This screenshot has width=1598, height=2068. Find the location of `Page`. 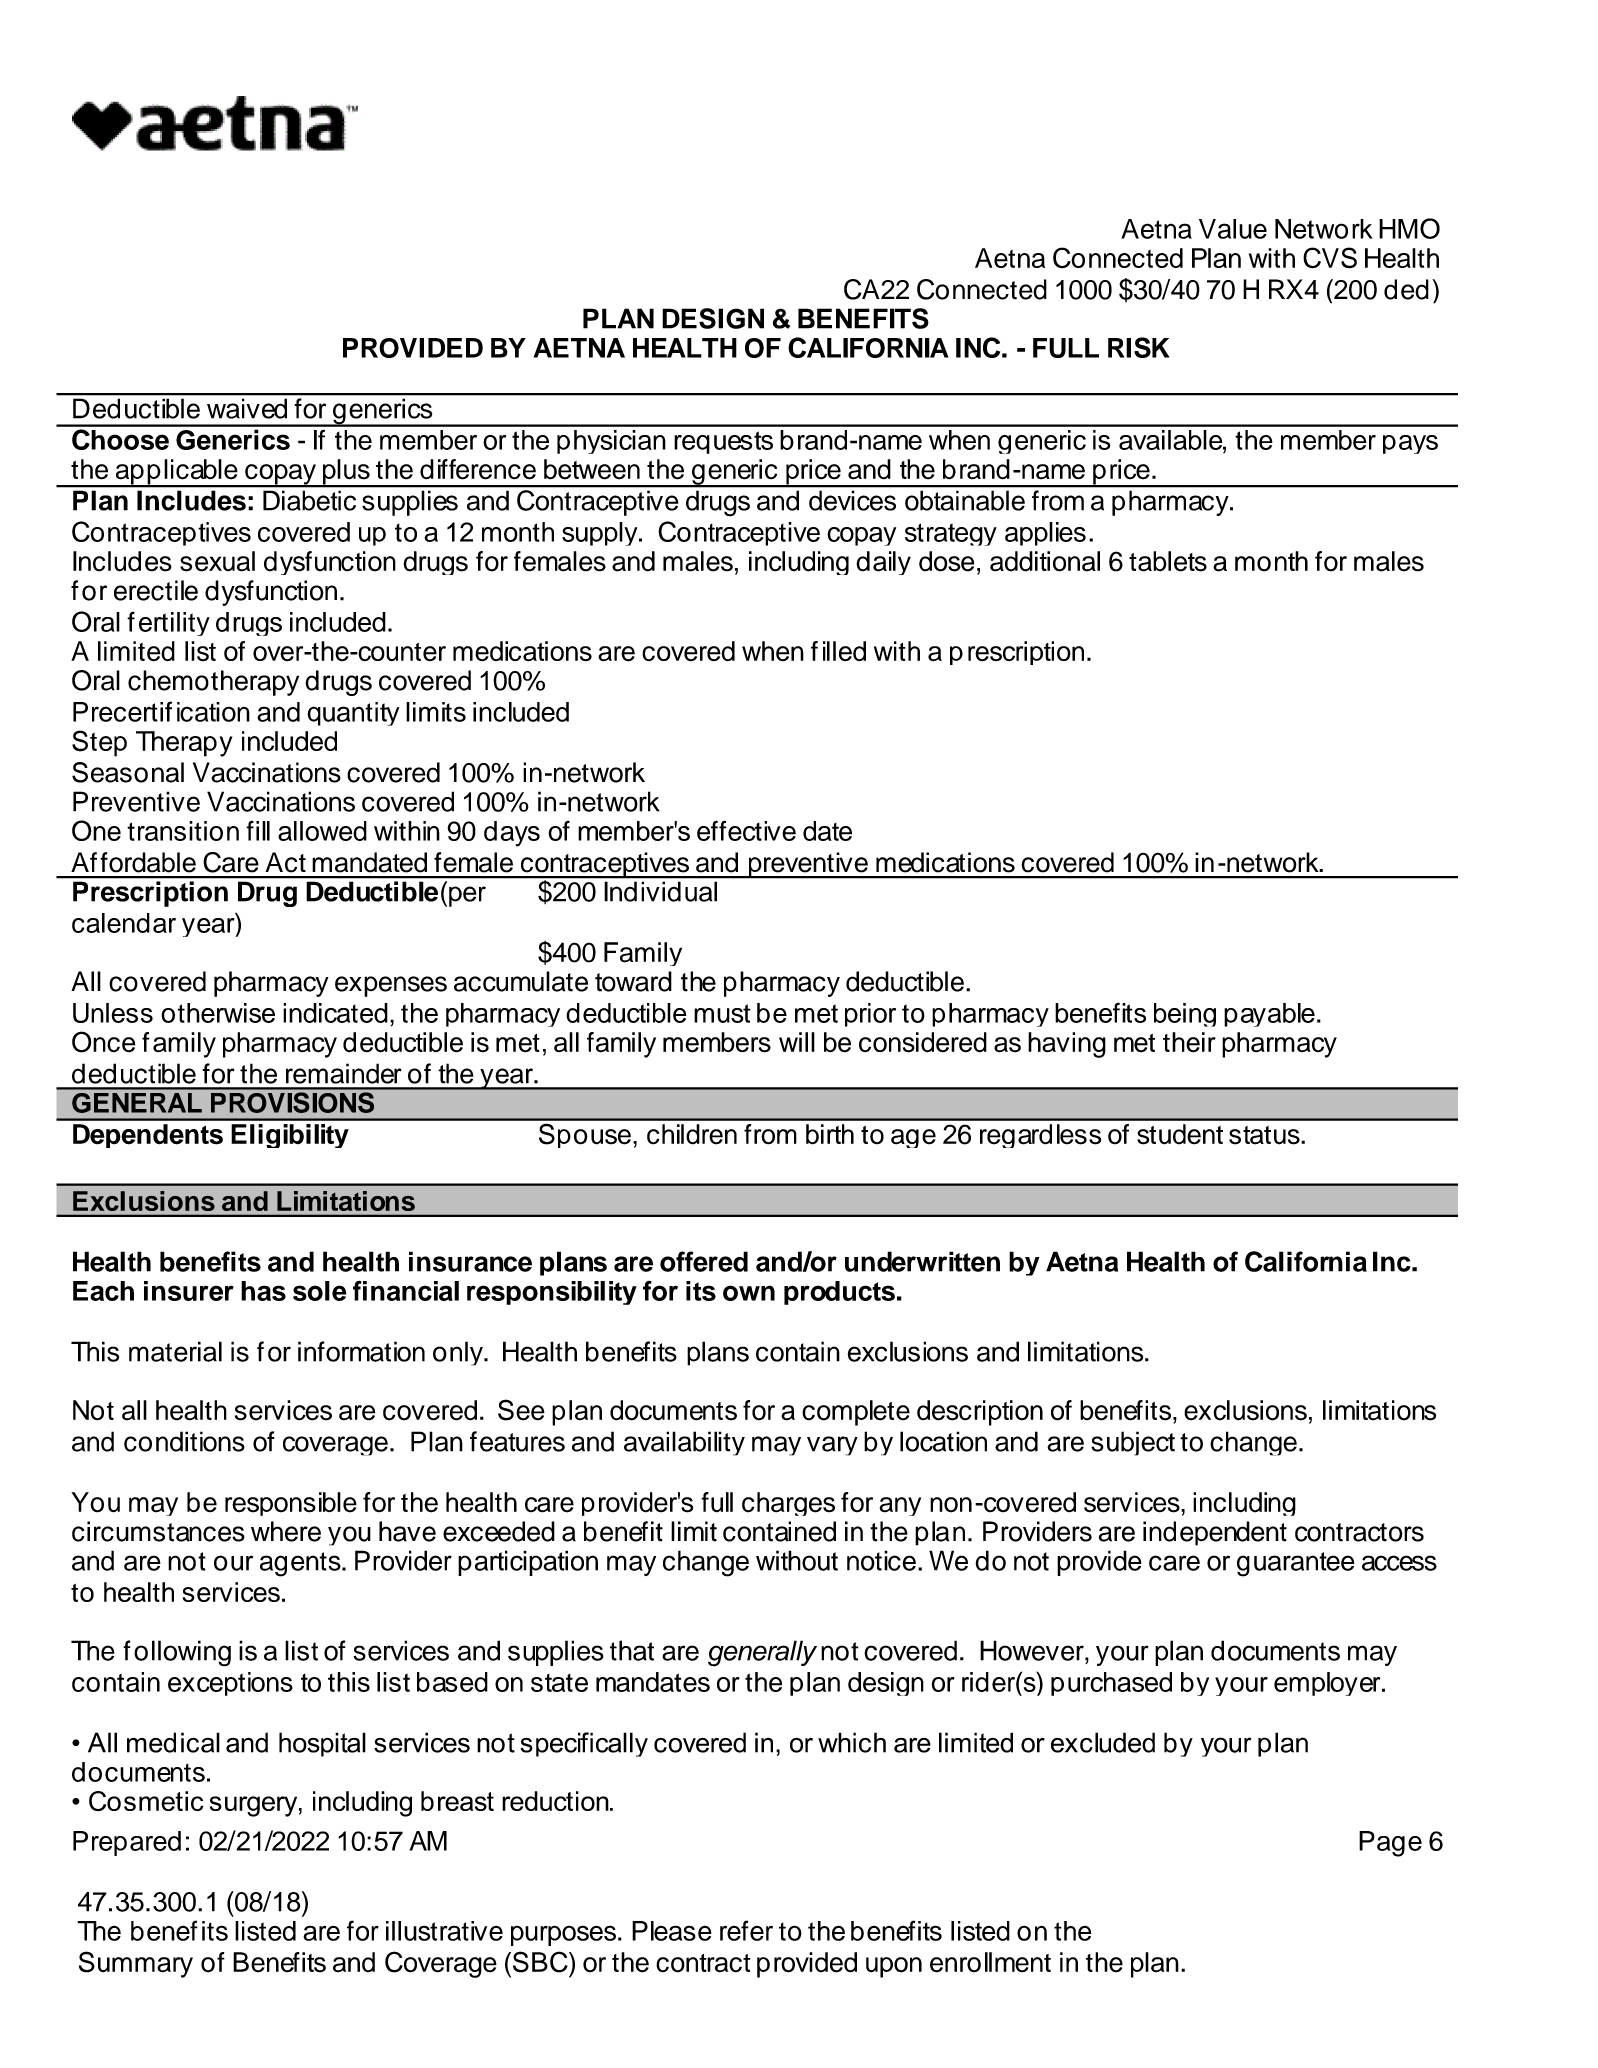

Page is located at coordinates (1390, 1844).
